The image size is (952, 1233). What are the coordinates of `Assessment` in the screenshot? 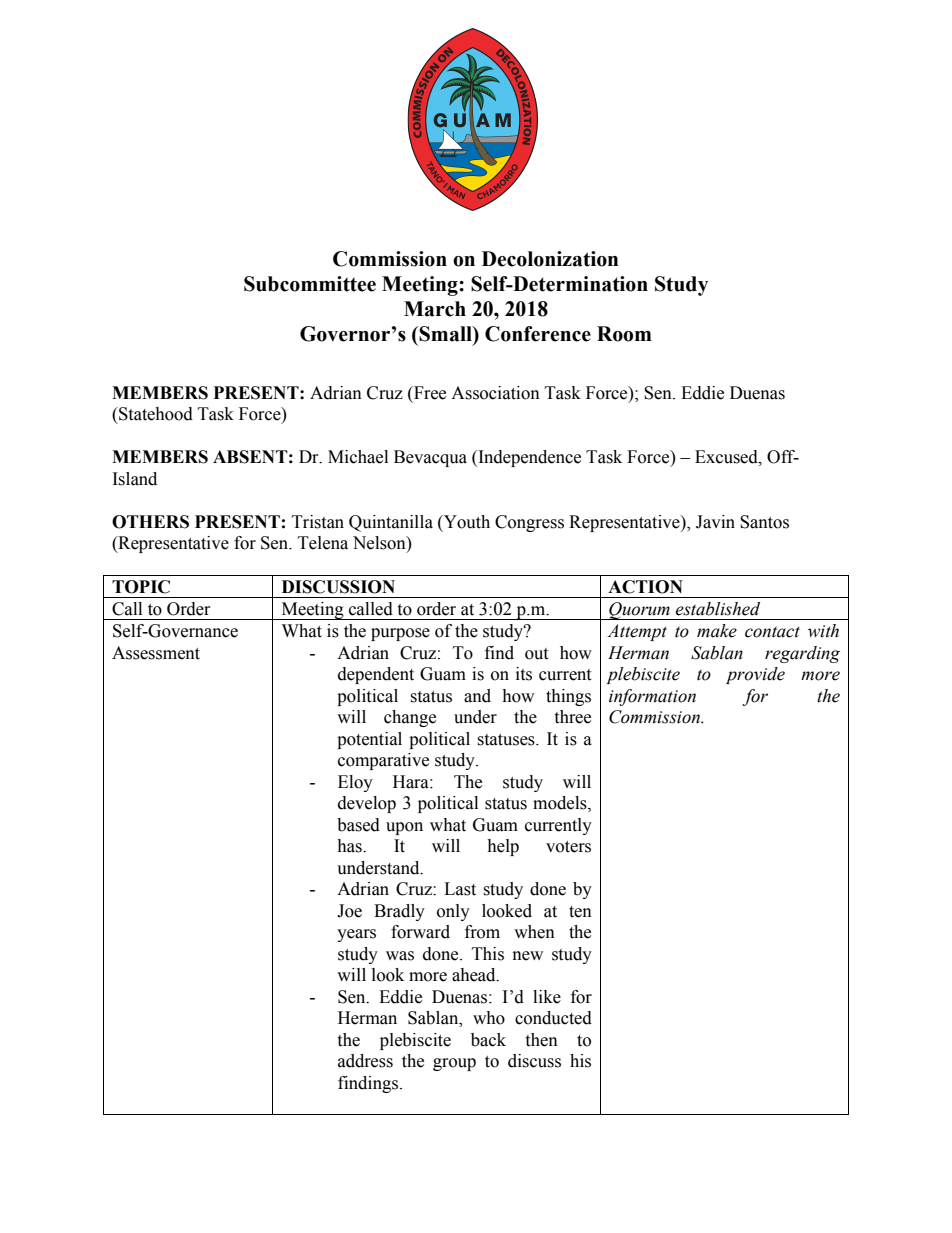 It's located at (156, 653).
